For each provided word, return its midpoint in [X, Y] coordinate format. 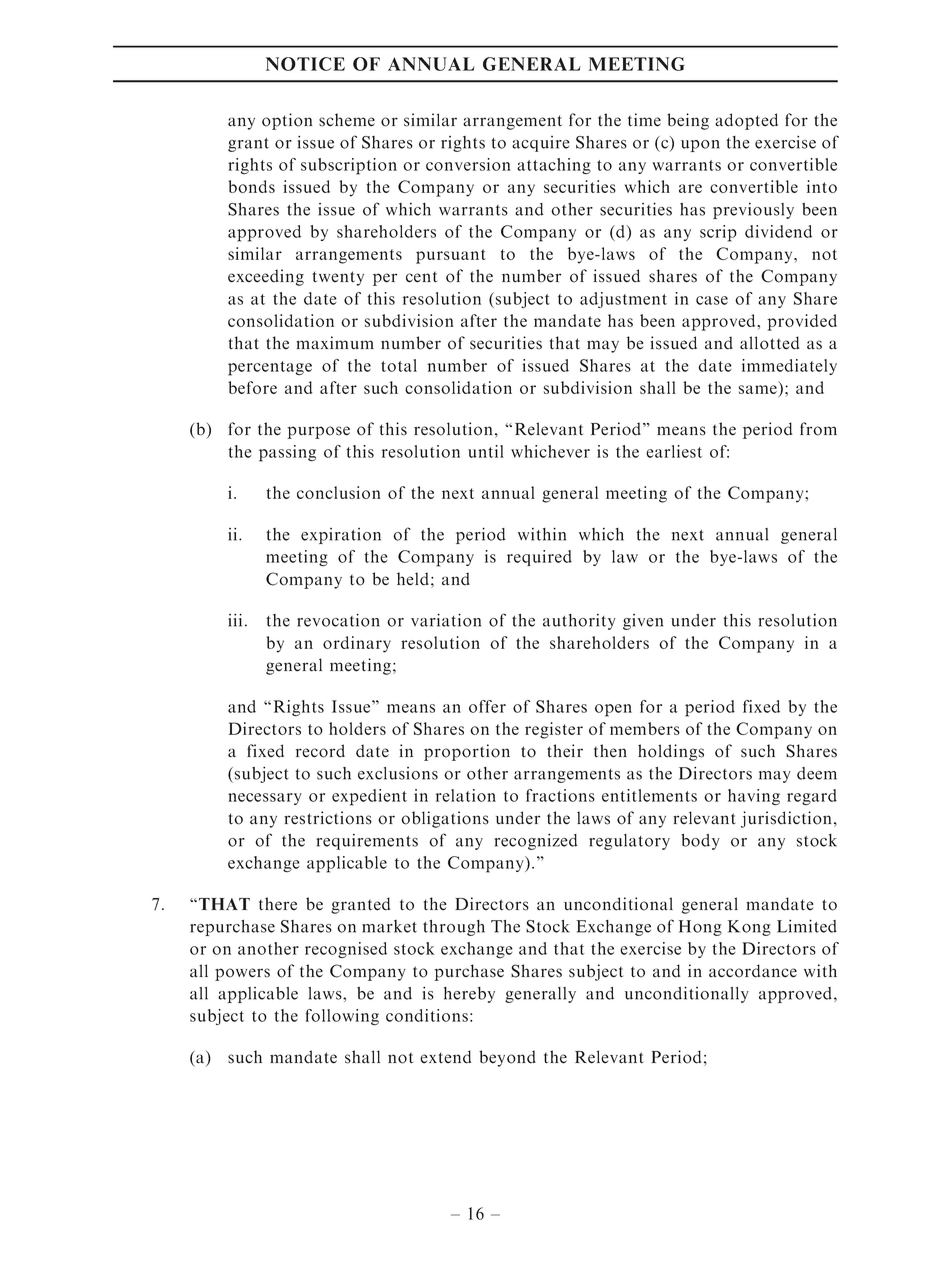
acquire [541, 144]
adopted [746, 121]
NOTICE [305, 64]
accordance [753, 971]
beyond [507, 1058]
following [342, 1017]
